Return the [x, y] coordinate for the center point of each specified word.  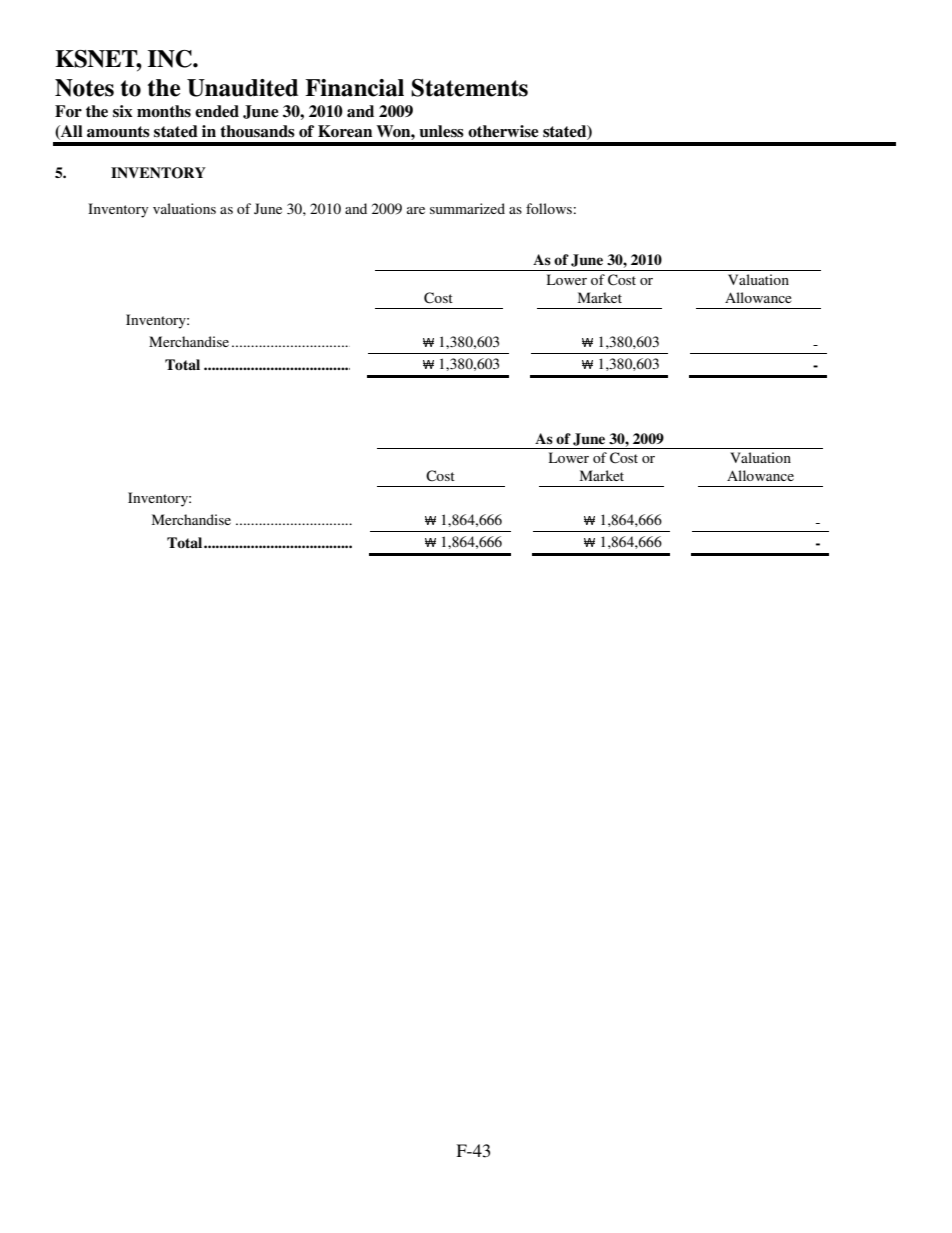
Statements [469, 88]
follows [549, 208]
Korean [345, 131]
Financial [354, 88]
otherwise [503, 131]
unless [441, 131]
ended [217, 111]
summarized [467, 208]
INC [171, 59]
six [123, 111]
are [416, 210]
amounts [118, 132]
